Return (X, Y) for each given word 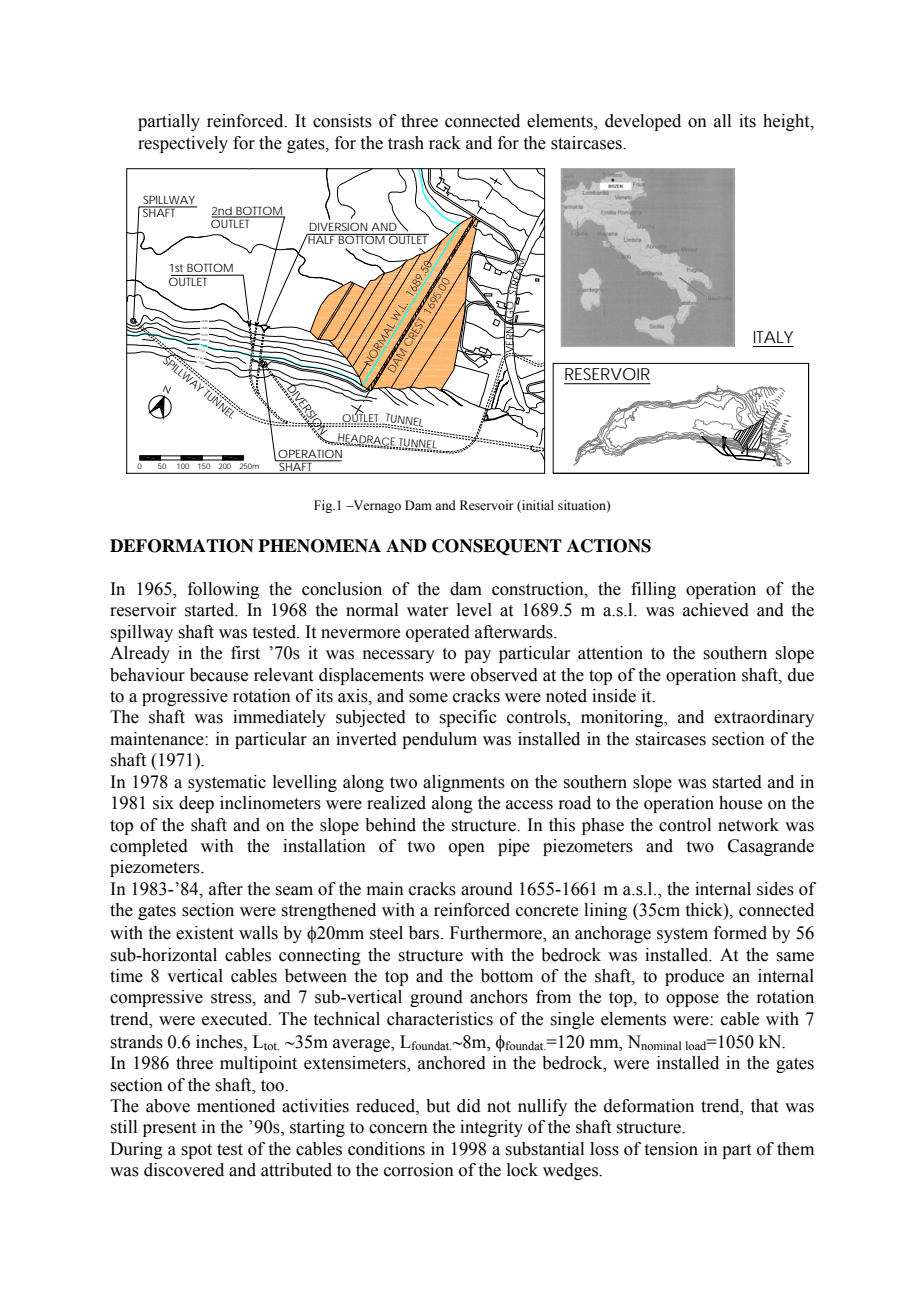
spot (196, 1151)
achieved (716, 610)
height (787, 122)
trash (406, 143)
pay (477, 656)
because (219, 675)
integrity (491, 1128)
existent (205, 933)
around (487, 889)
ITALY (773, 337)
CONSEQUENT (497, 547)
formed (740, 933)
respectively (183, 144)
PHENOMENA (319, 546)
